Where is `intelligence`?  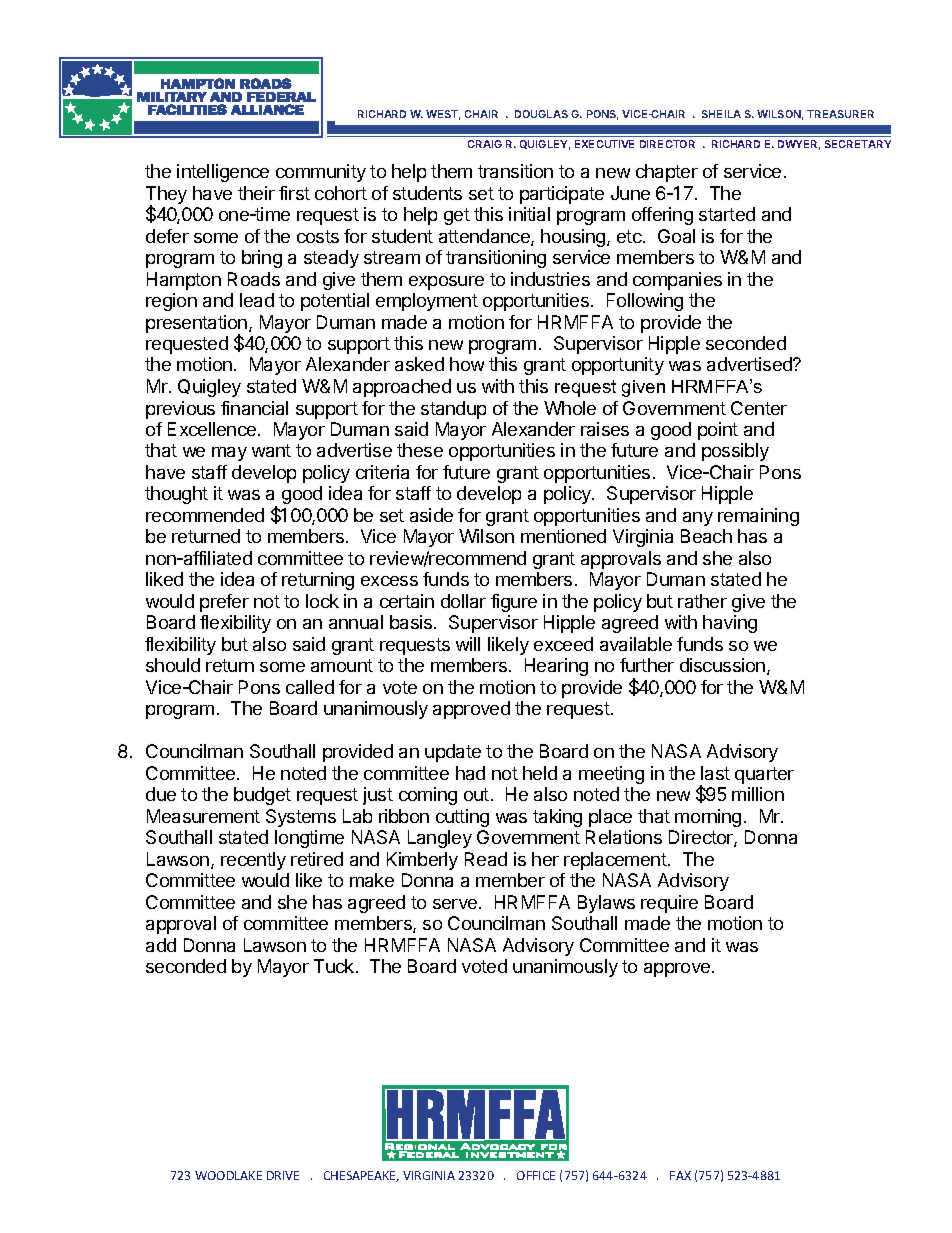 intelligence is located at coordinates (223, 173).
